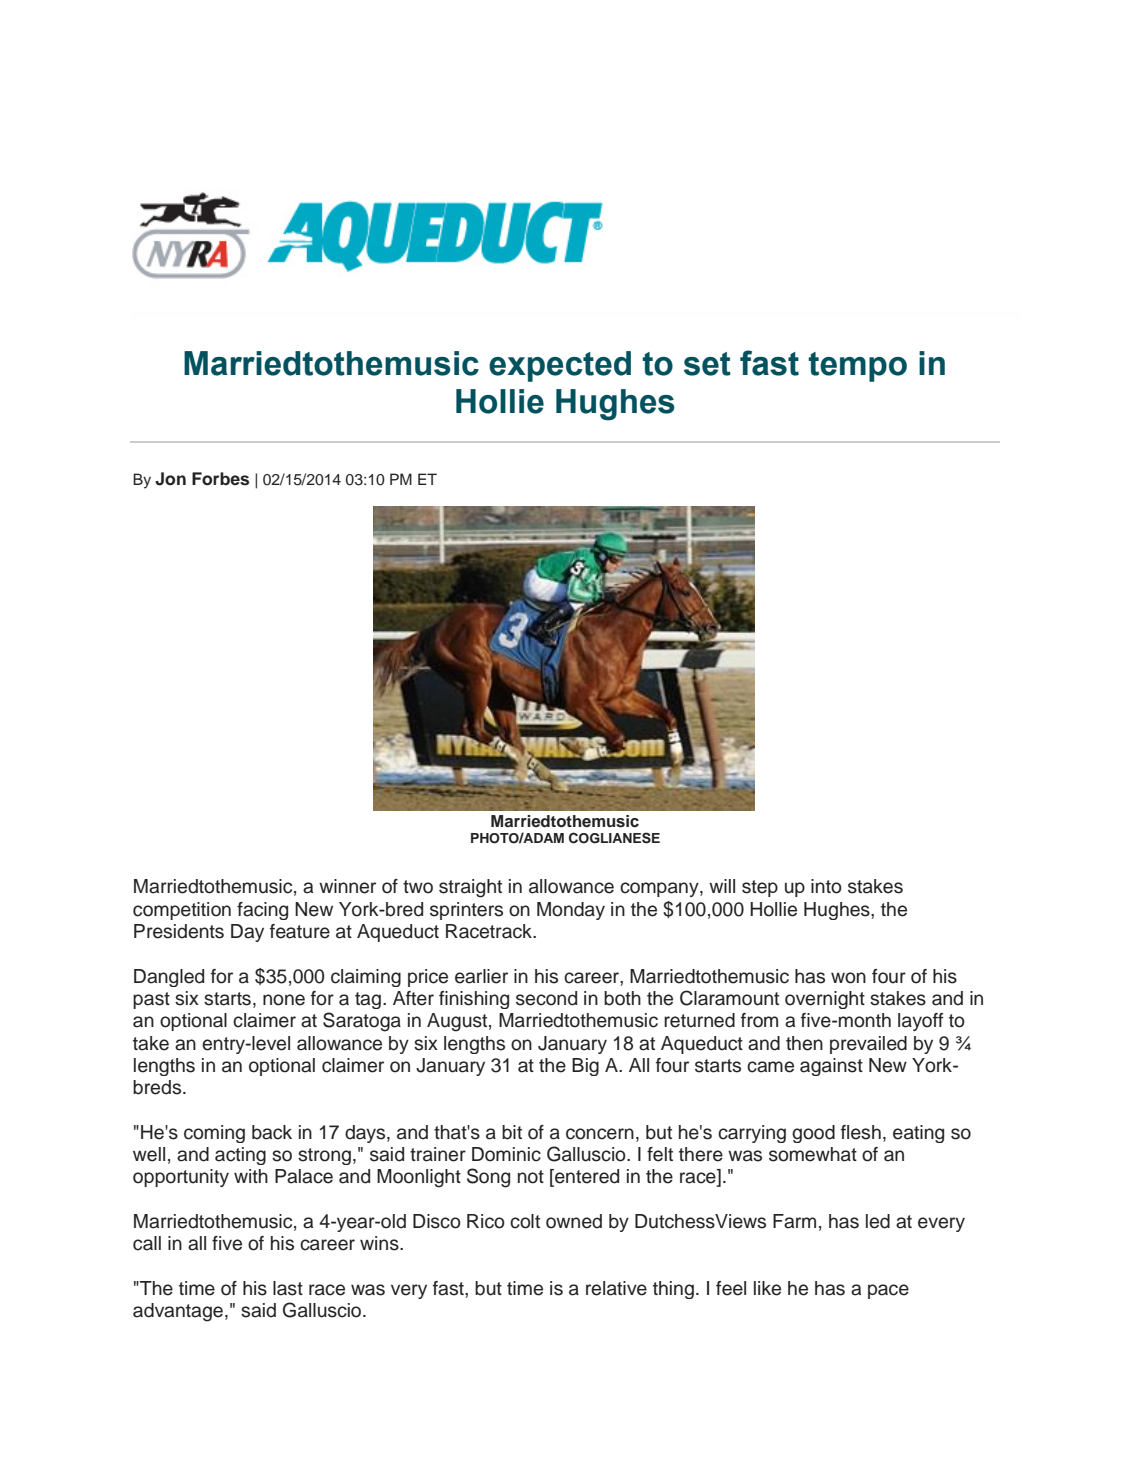 Image resolution: width=1130 pixels, height=1462 pixels. I want to click on into, so click(826, 886).
